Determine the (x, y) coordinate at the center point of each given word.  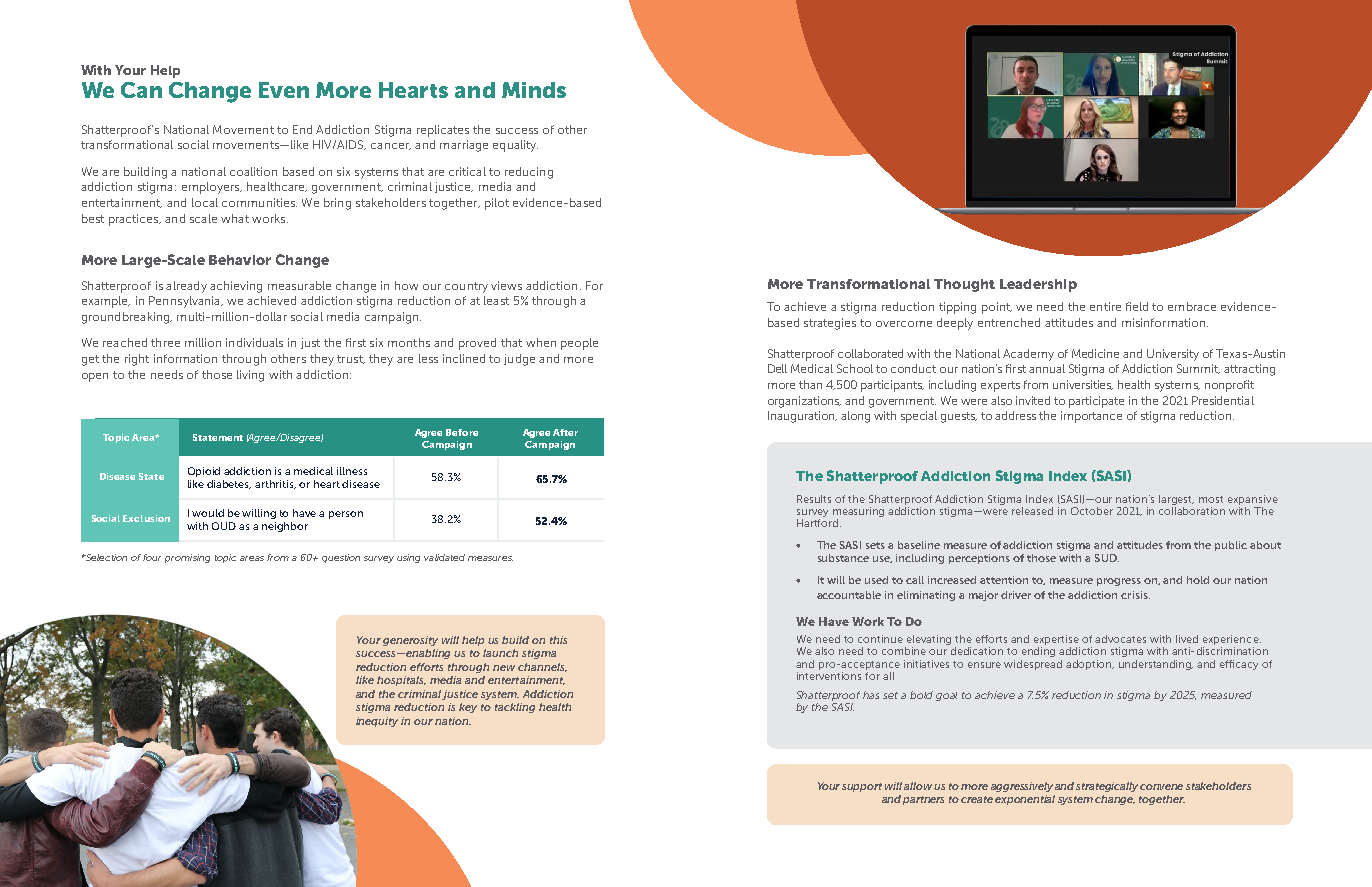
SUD (1107, 558)
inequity (377, 722)
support (862, 787)
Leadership (1038, 285)
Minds (534, 90)
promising (187, 558)
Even (284, 90)
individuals (254, 342)
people (579, 344)
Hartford (819, 523)
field (1137, 306)
